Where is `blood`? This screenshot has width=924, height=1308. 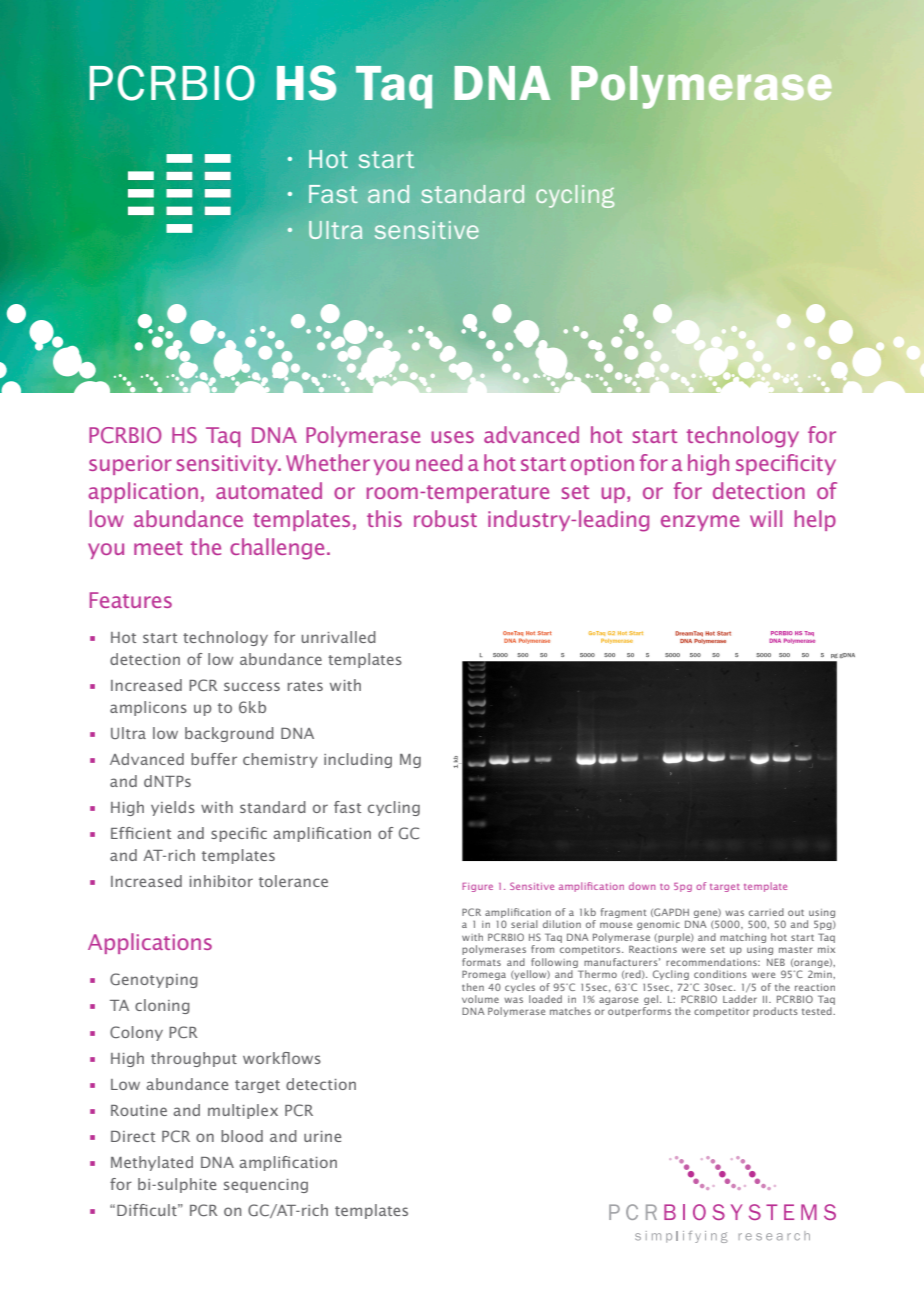
blood is located at coordinates (242, 1136).
